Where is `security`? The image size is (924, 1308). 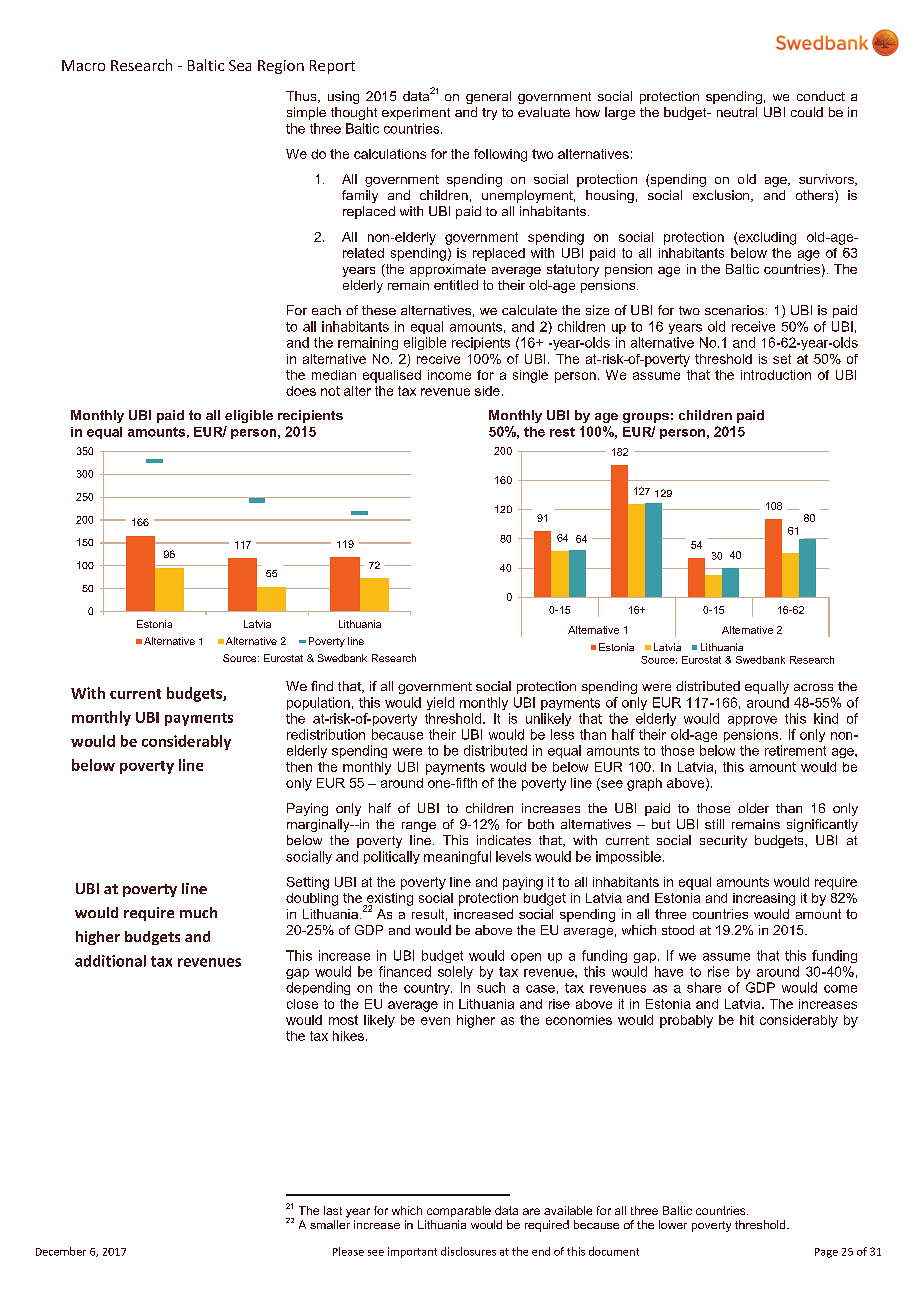
security is located at coordinates (723, 841).
